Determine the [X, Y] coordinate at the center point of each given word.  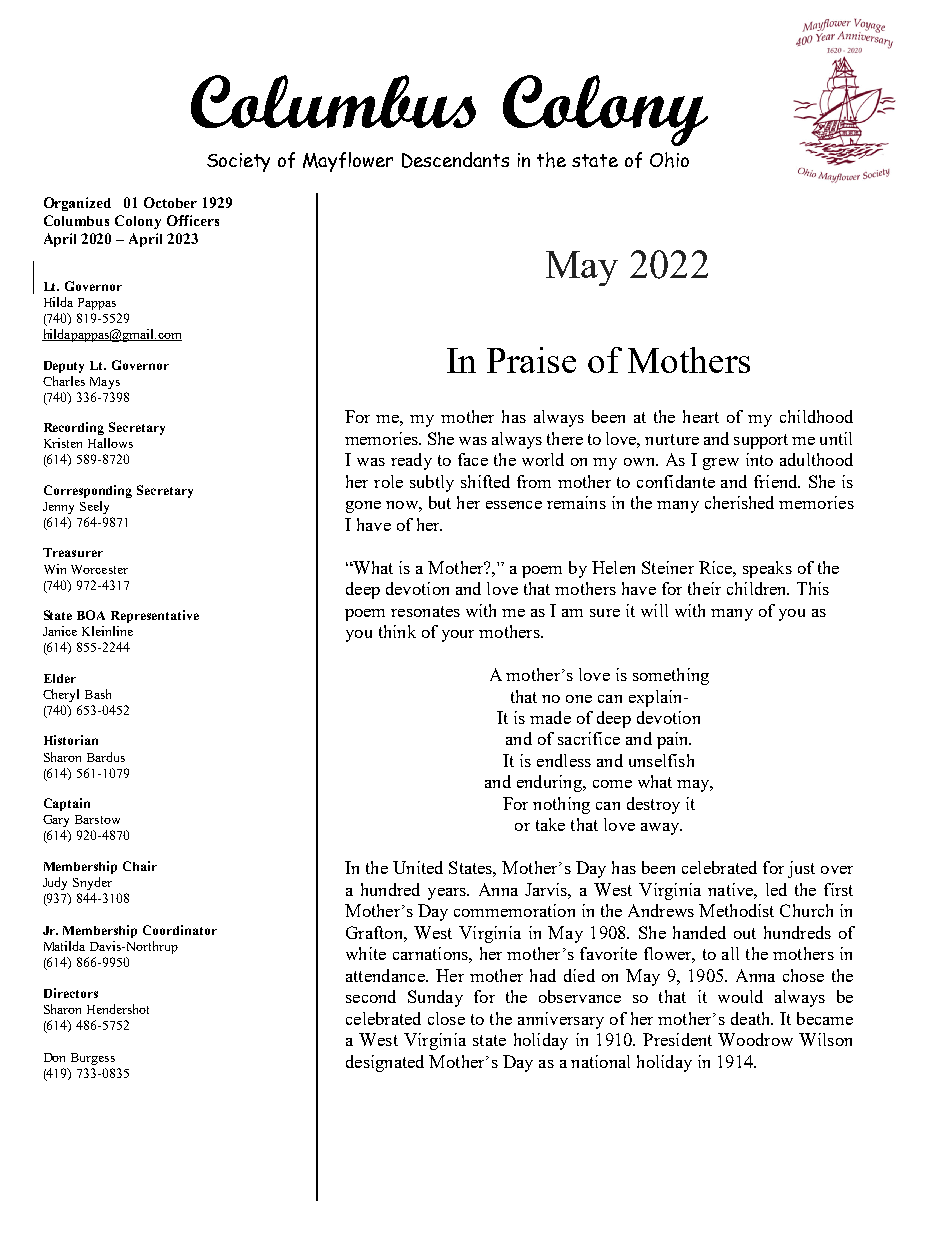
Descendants [455, 160]
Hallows [110, 443]
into [759, 459]
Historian [71, 740]
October [170, 202]
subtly [432, 483]
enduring [550, 783]
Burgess [93, 1059]
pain [674, 740]
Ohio [669, 160]
